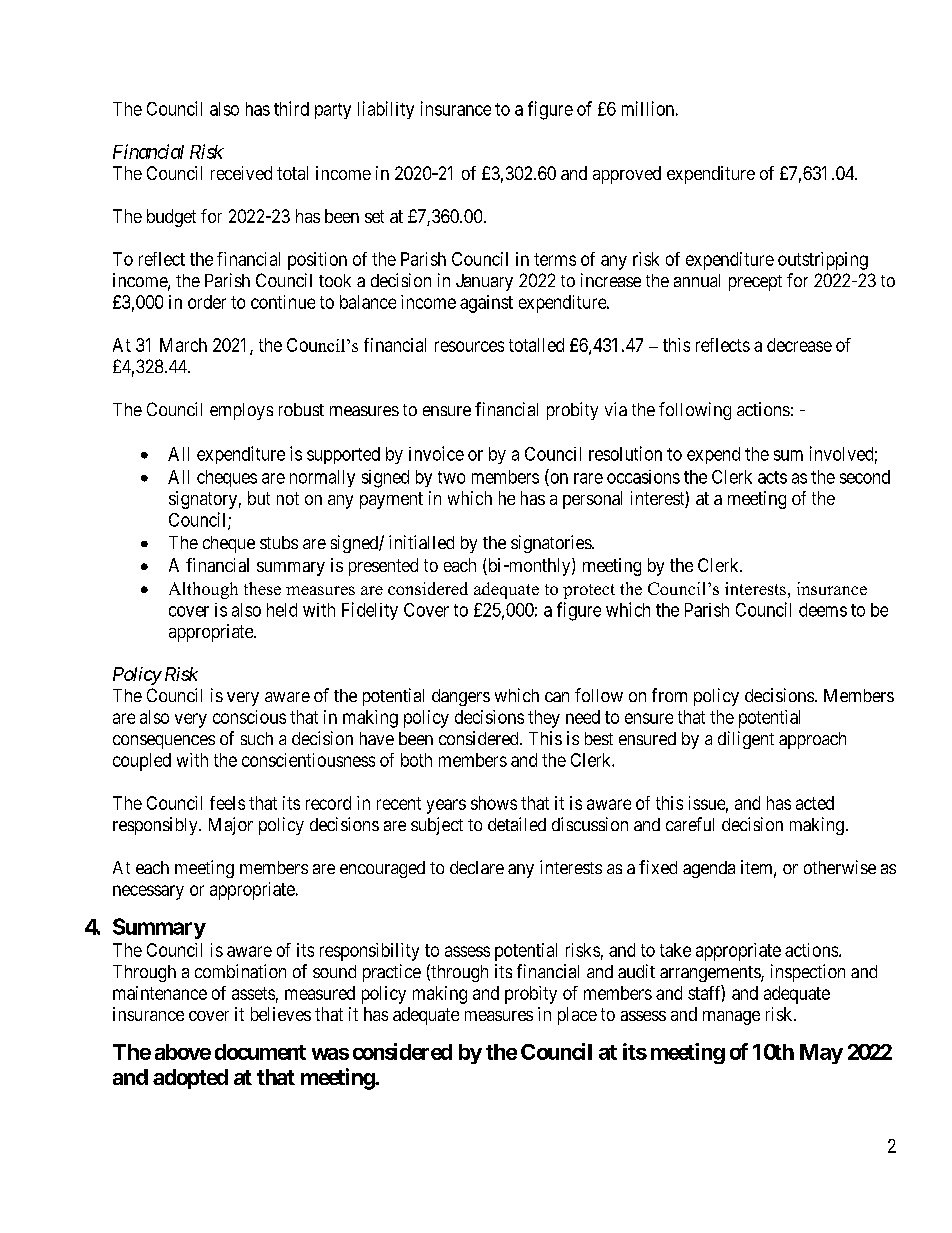 This image has width=952, height=1233. Describe the element at coordinates (746, 740) in the image. I see `diligent` at that location.
